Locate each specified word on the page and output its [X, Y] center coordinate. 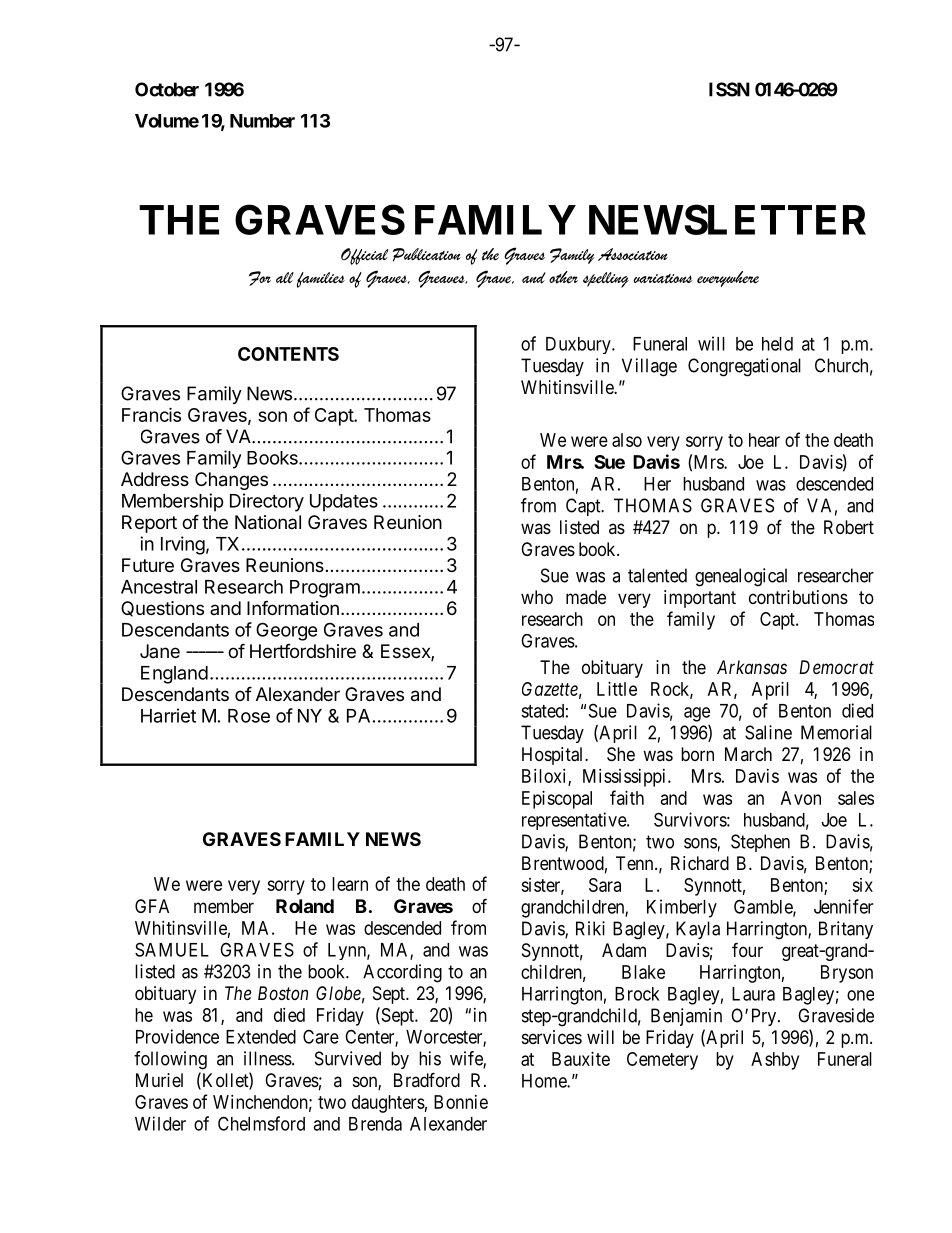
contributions [798, 597]
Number [262, 121]
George [287, 631]
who [537, 597]
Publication [427, 255]
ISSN [729, 89]
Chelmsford [261, 1123]
